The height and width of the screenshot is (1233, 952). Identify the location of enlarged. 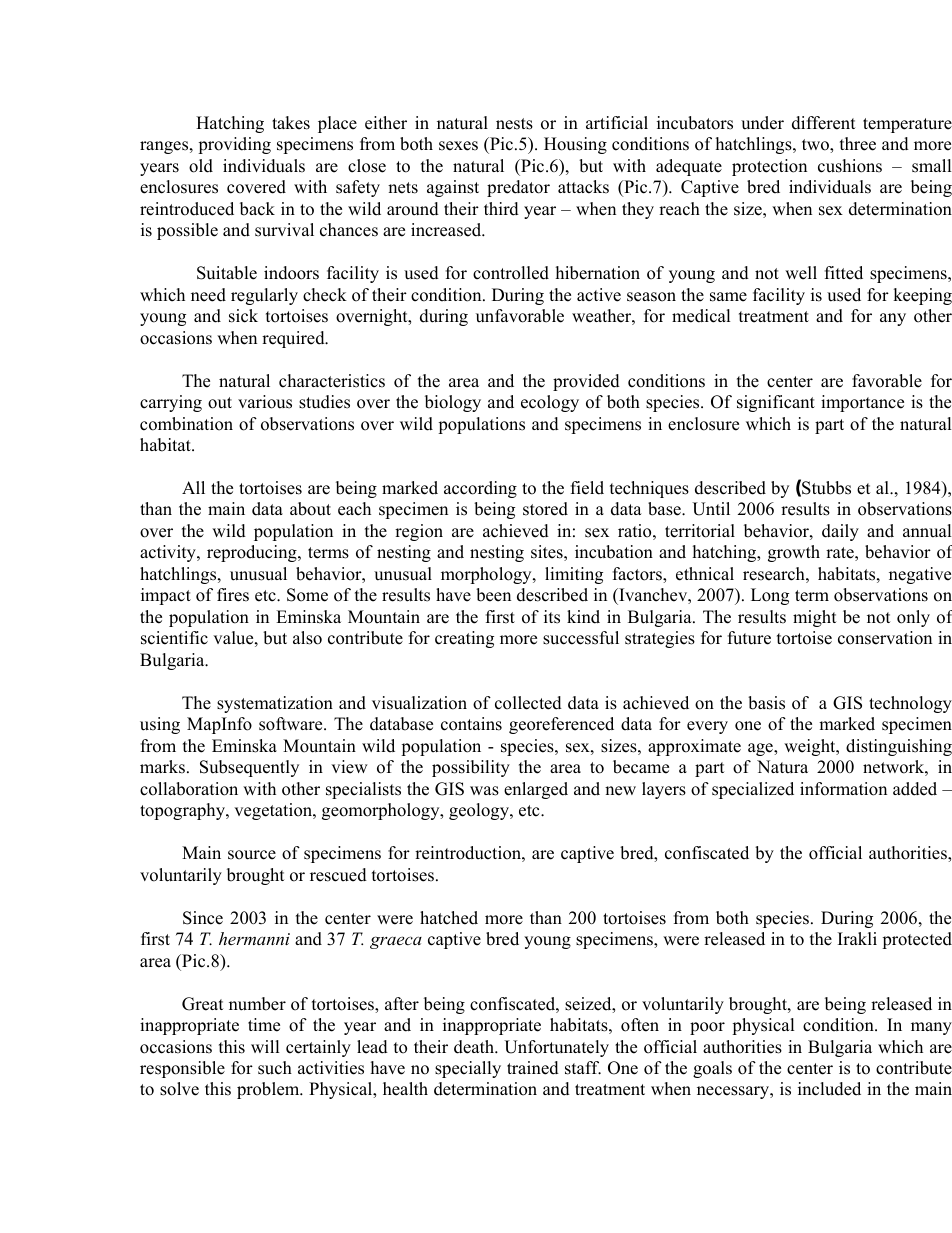
(536, 790).
